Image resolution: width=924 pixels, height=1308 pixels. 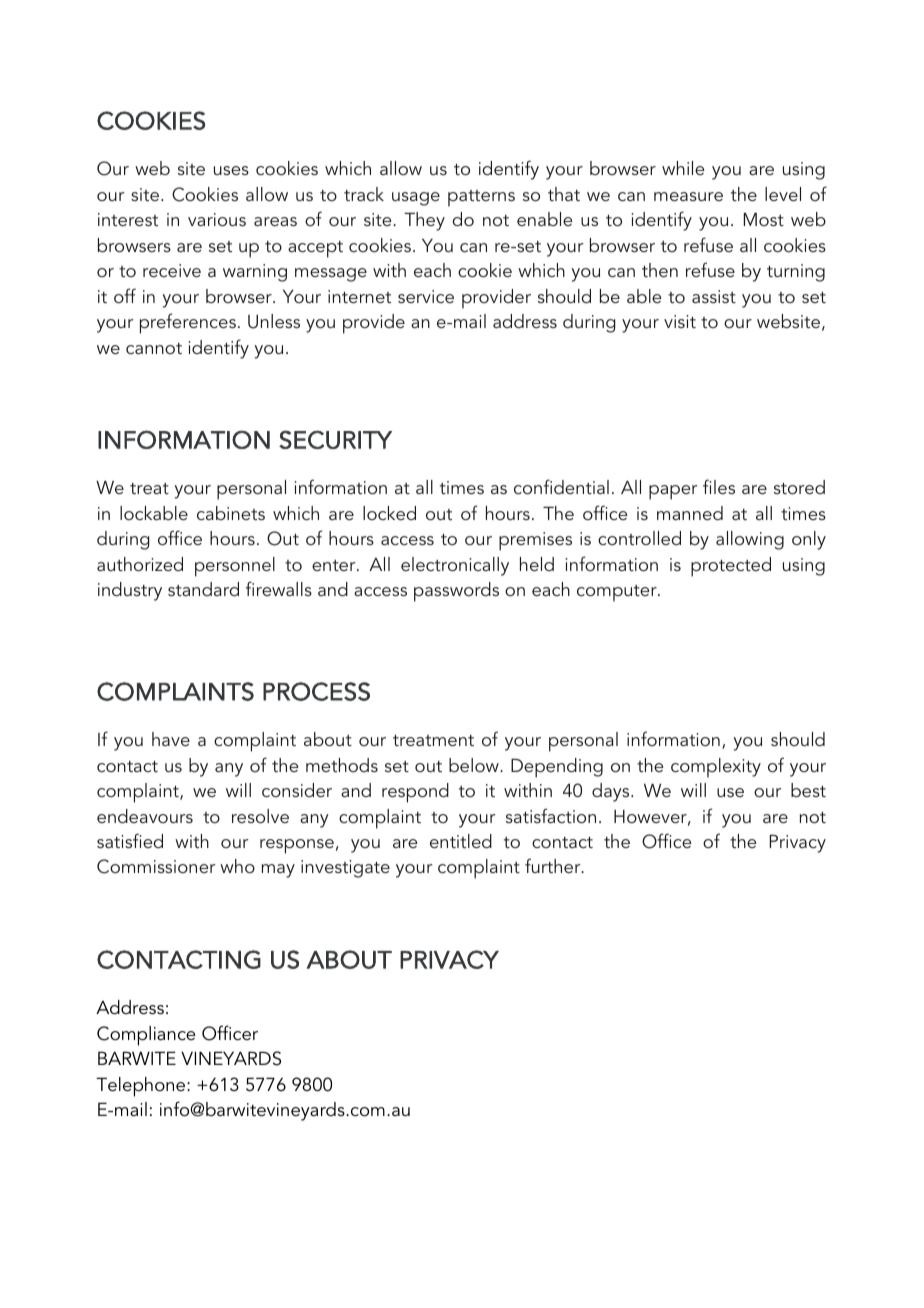 I want to click on further, so click(x=554, y=865).
